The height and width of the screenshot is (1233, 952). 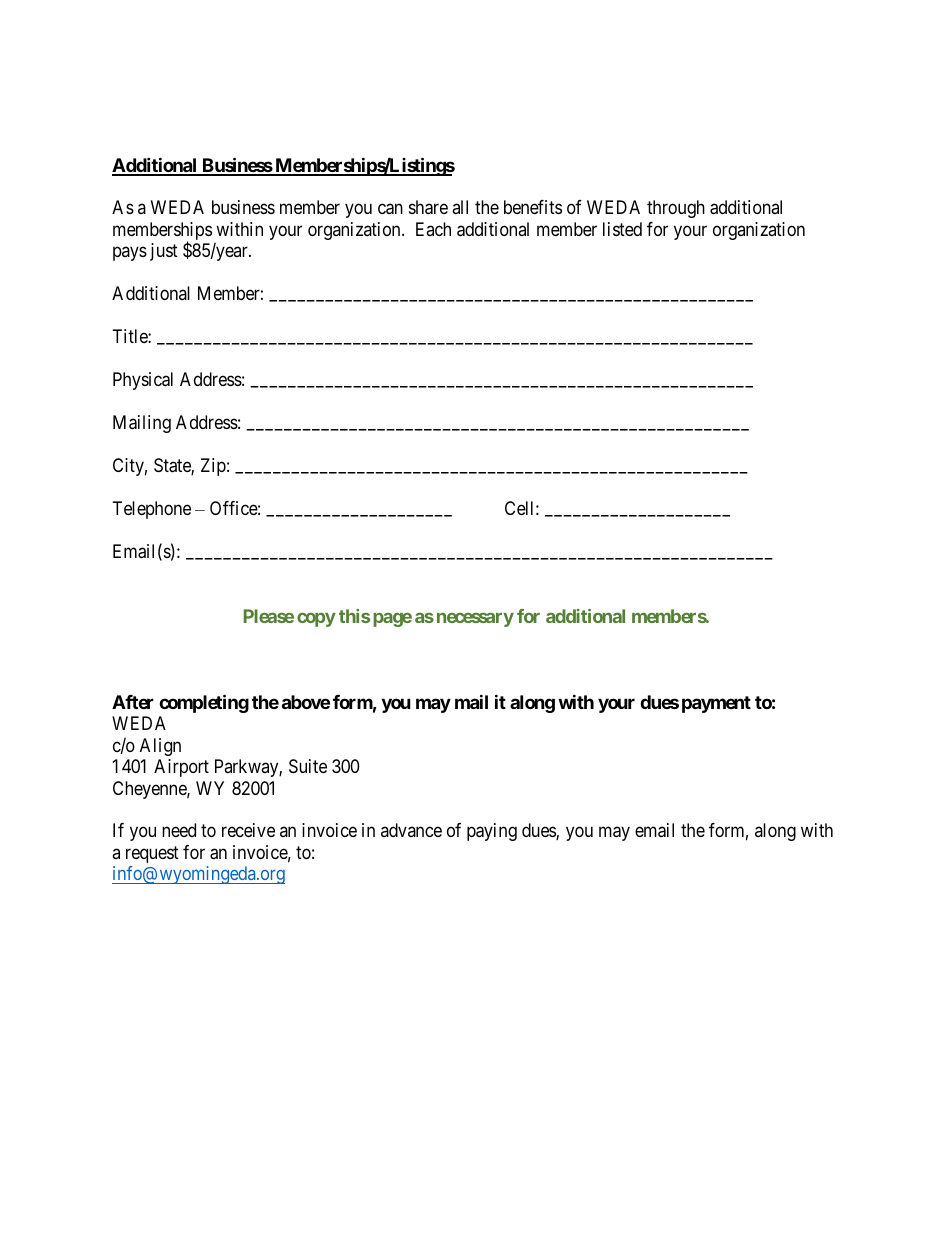 I want to click on paying, so click(x=492, y=832).
